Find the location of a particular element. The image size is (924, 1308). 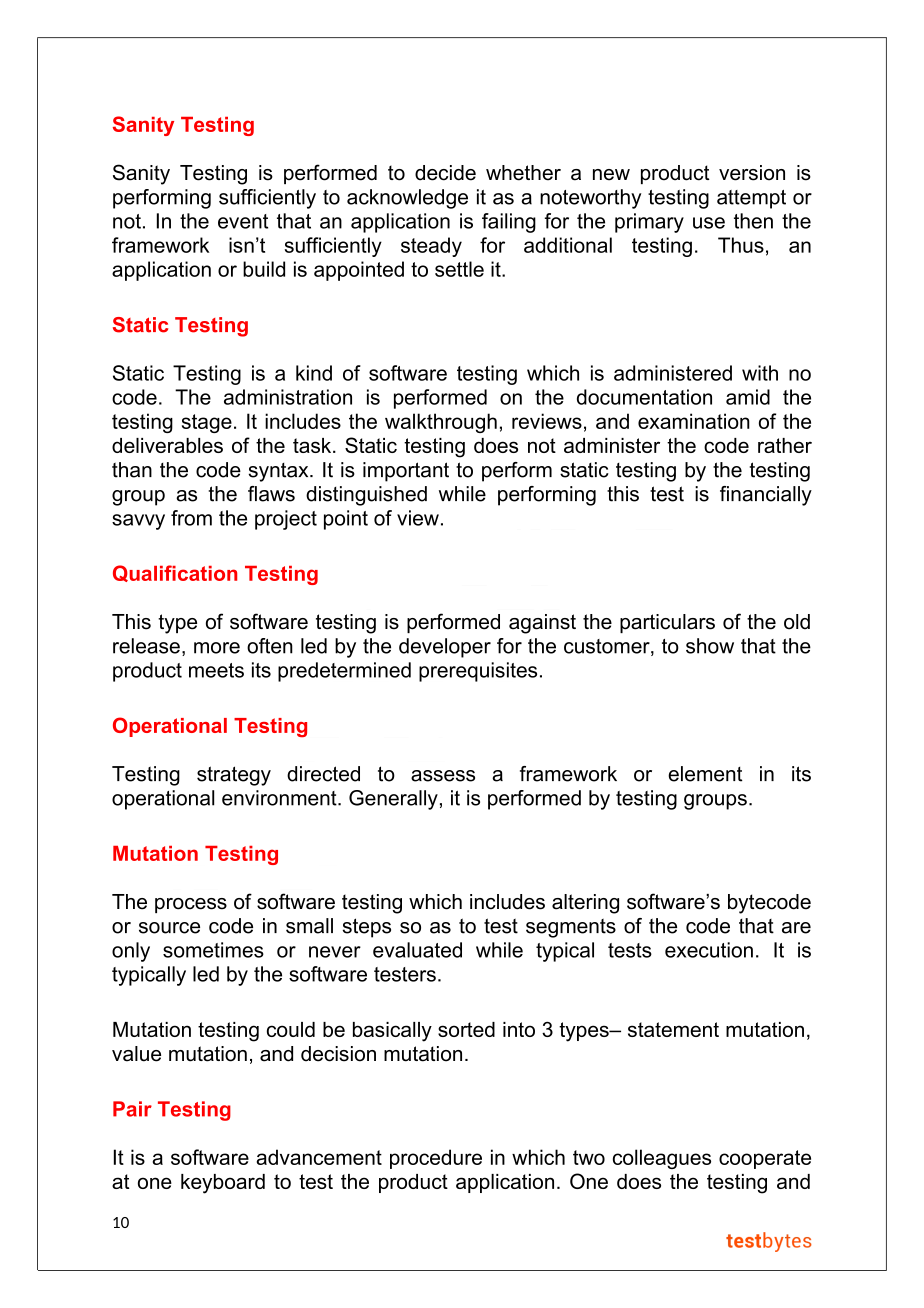

element is located at coordinates (705, 774).
